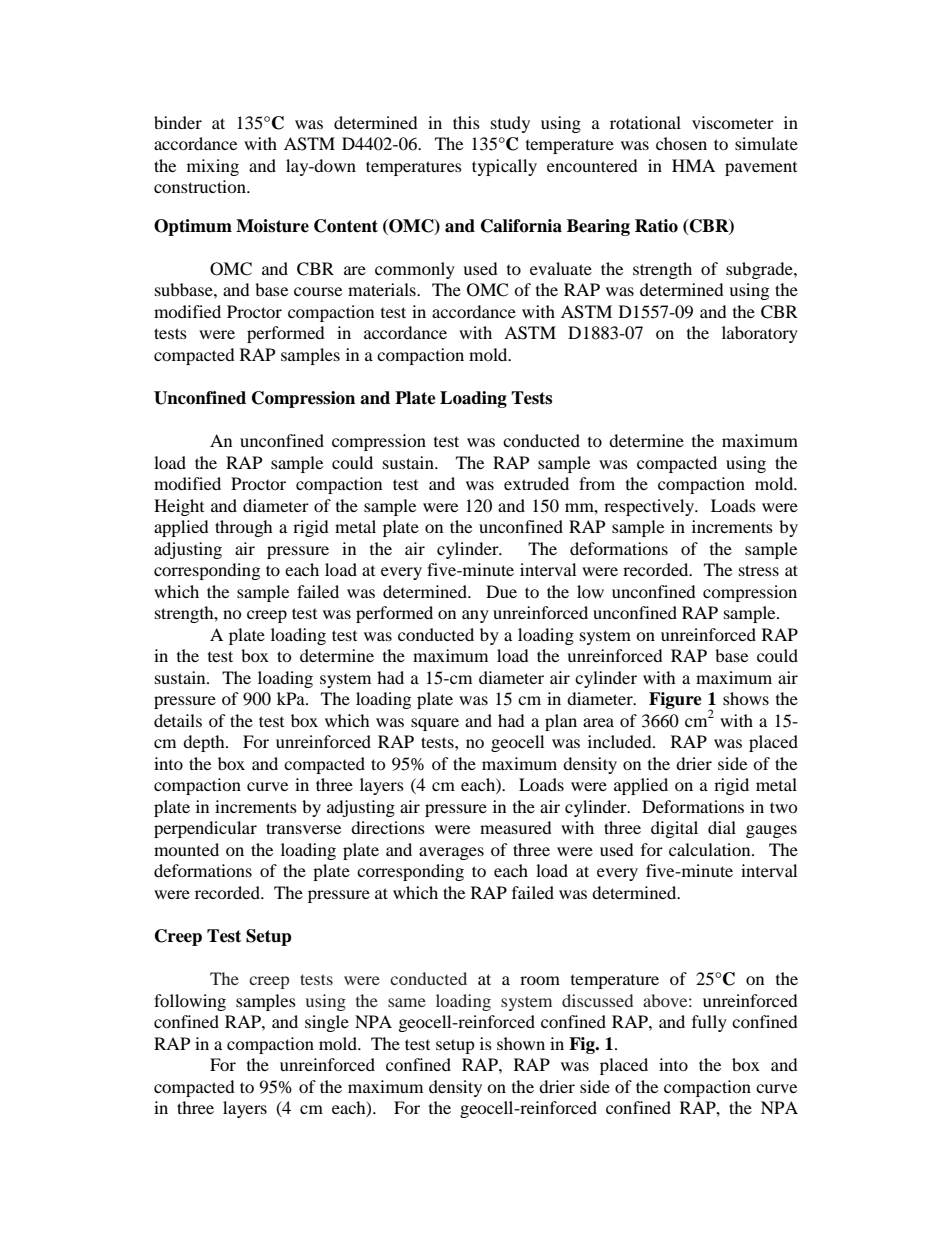 The height and width of the document is (1233, 952). What do you see at coordinates (244, 528) in the document?
I see `through` at bounding box center [244, 528].
